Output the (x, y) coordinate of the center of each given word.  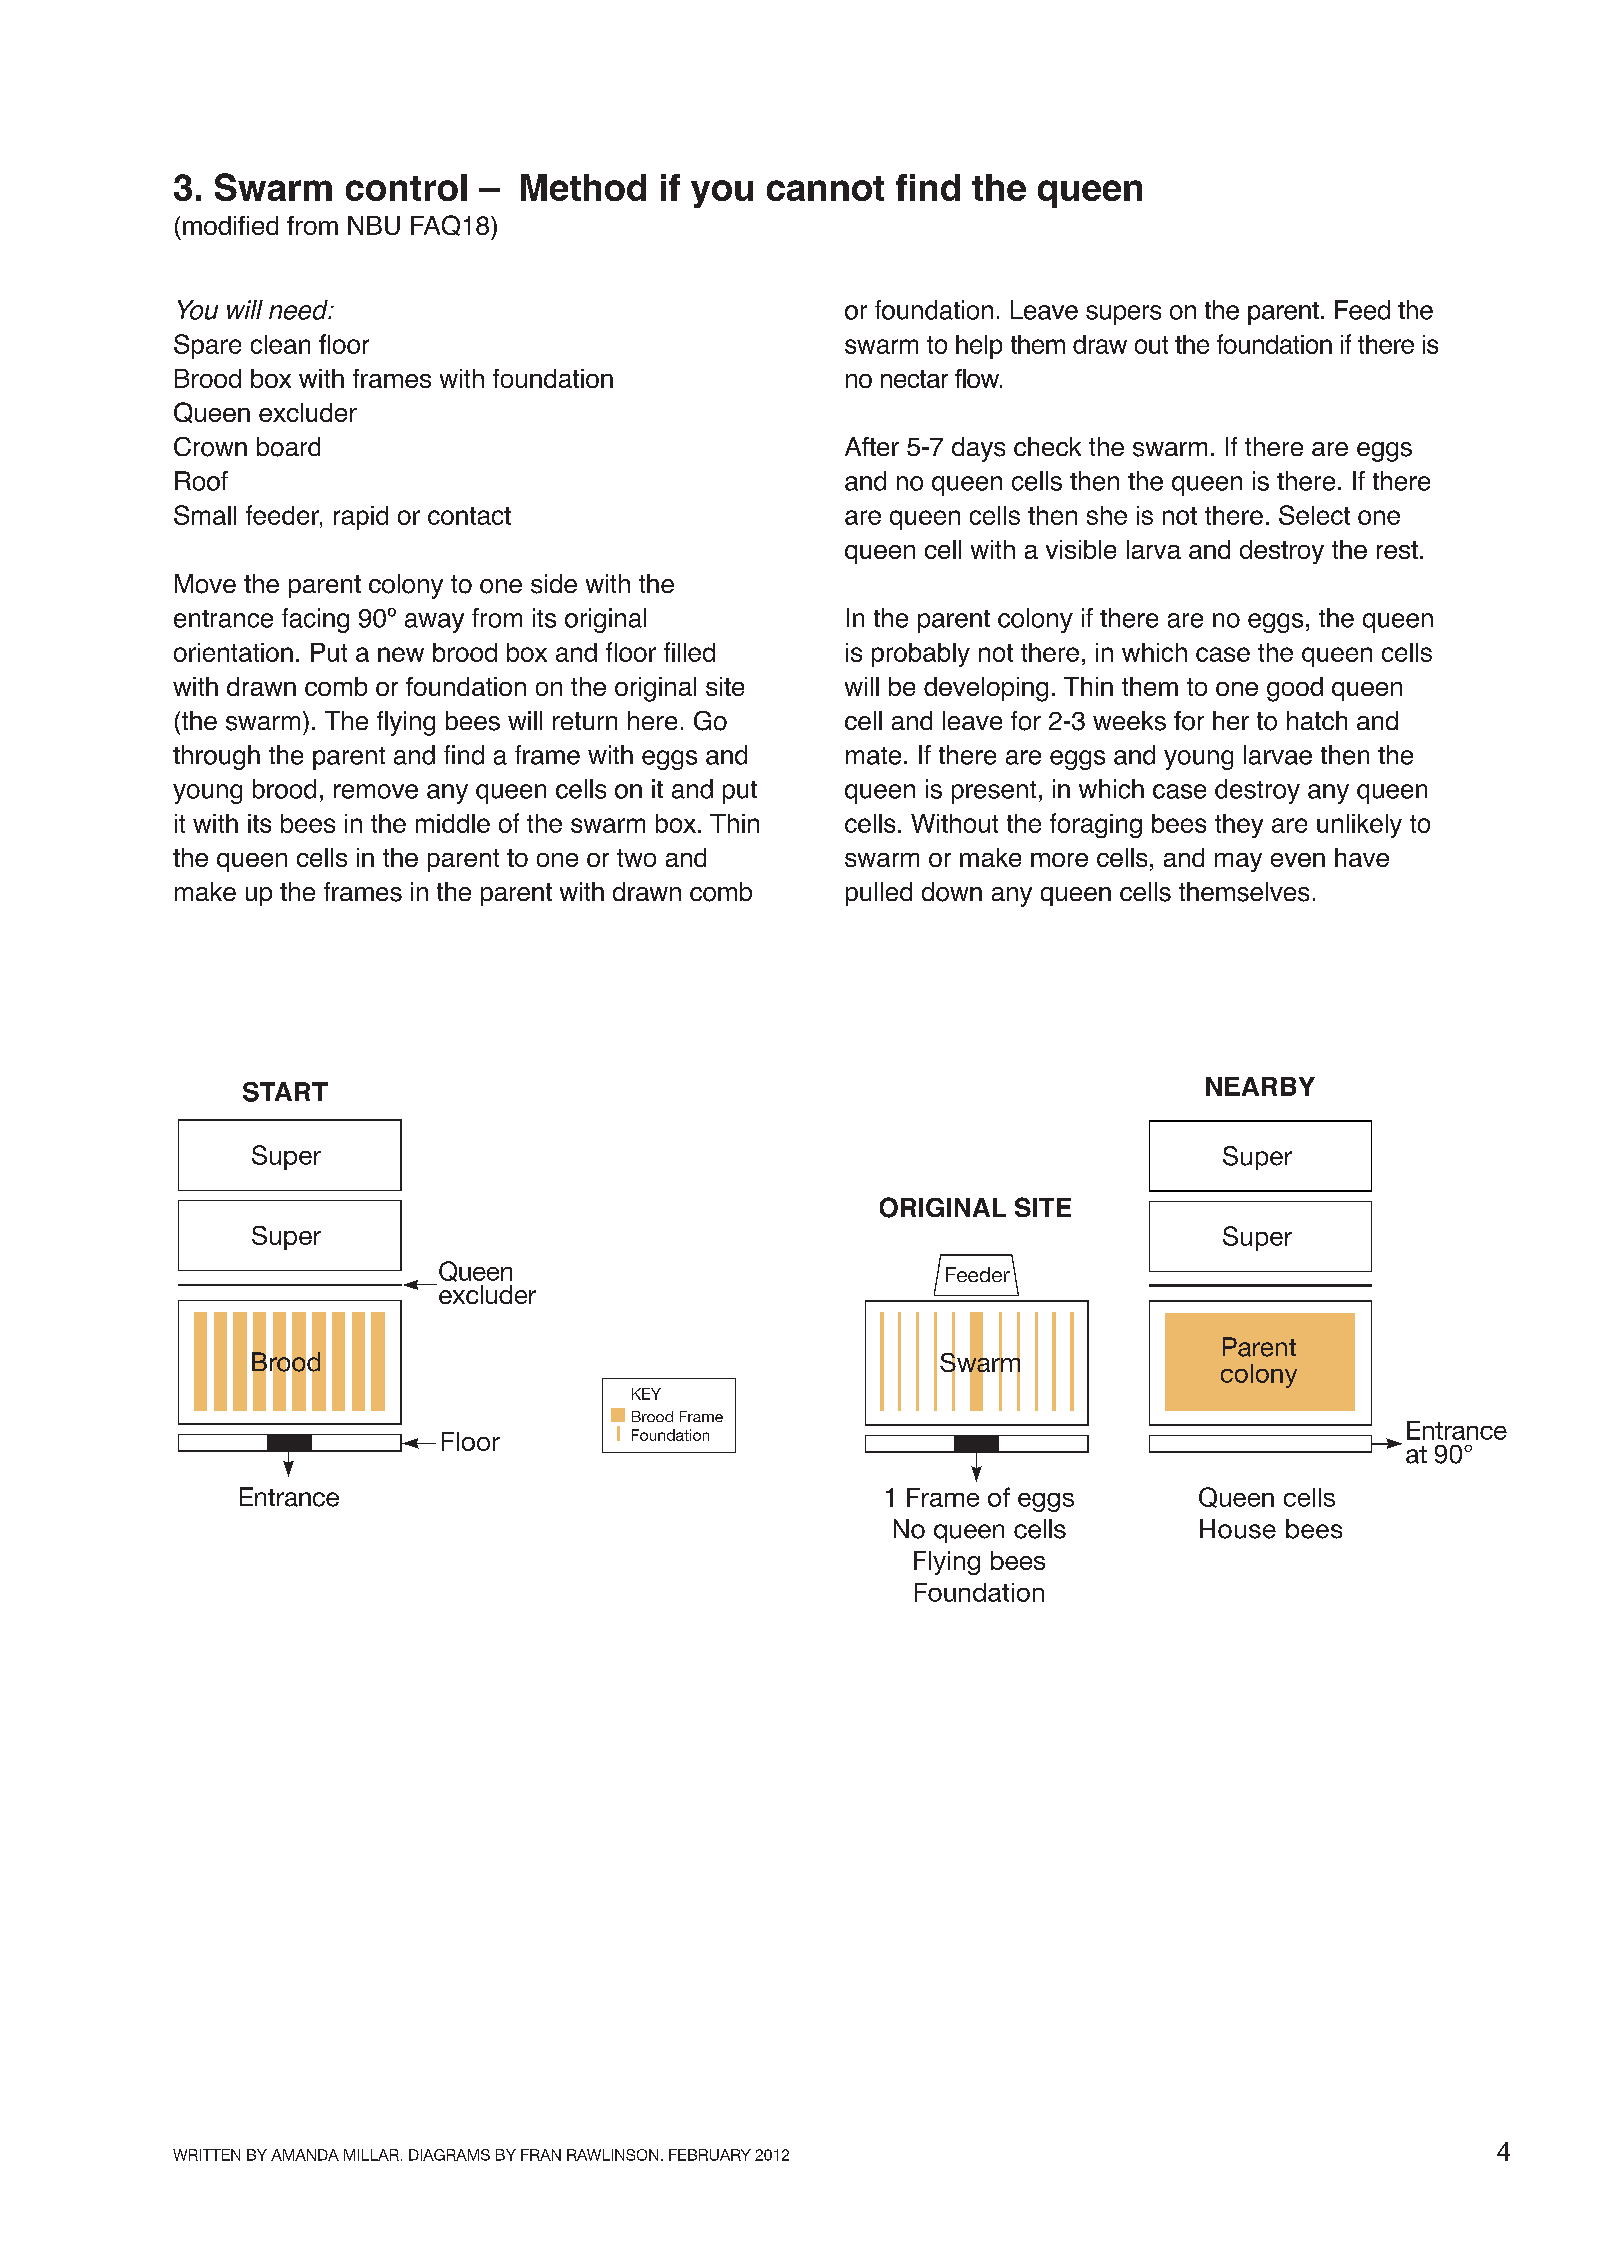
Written (206, 2155)
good (1295, 689)
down (952, 892)
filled (689, 652)
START (285, 1092)
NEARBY (1260, 1086)
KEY (646, 1394)
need (299, 310)
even (1298, 860)
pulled (879, 894)
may (1238, 862)
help (979, 347)
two (636, 858)
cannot (825, 188)
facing (315, 620)
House (1238, 1529)
